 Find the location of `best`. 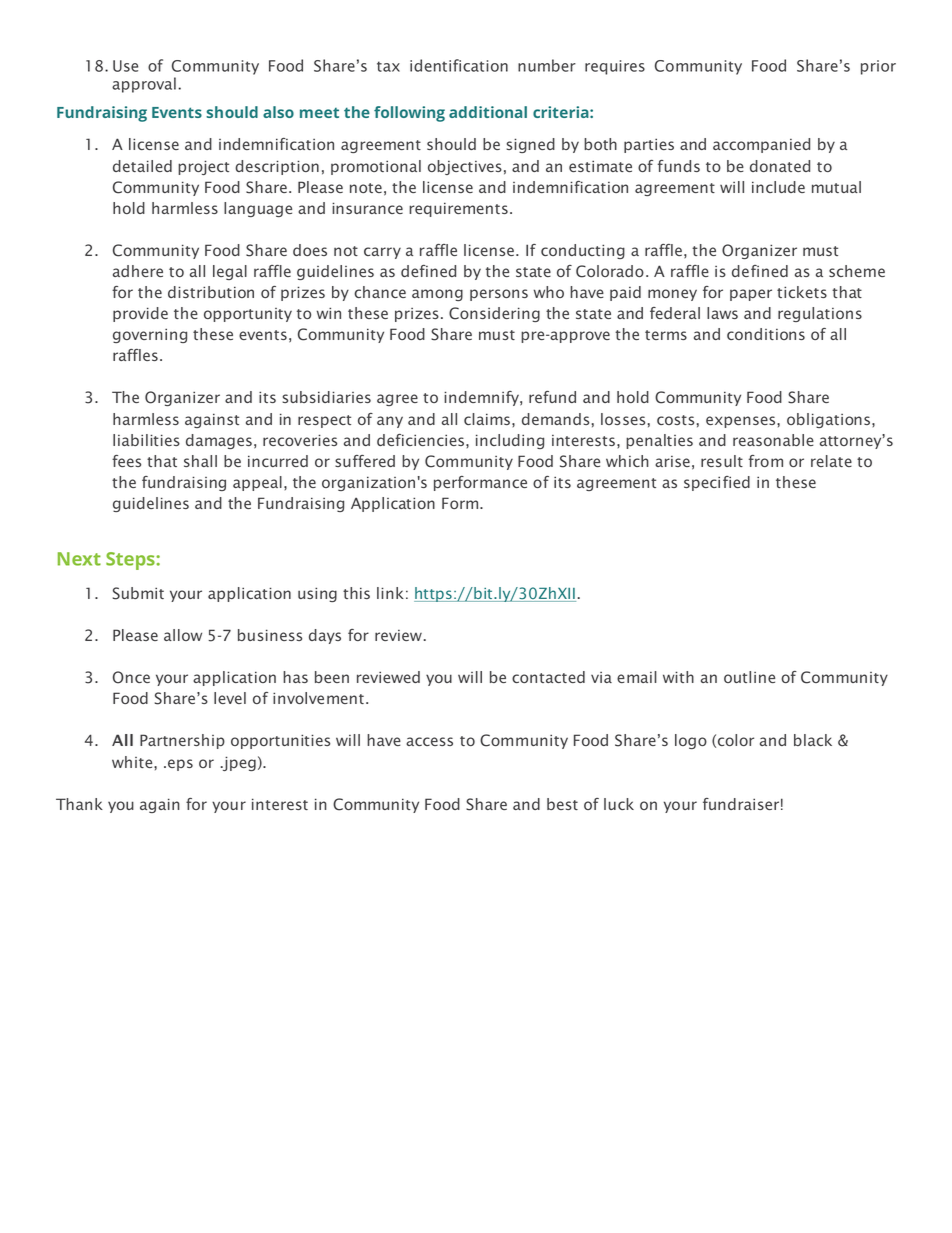

best is located at coordinates (562, 804).
